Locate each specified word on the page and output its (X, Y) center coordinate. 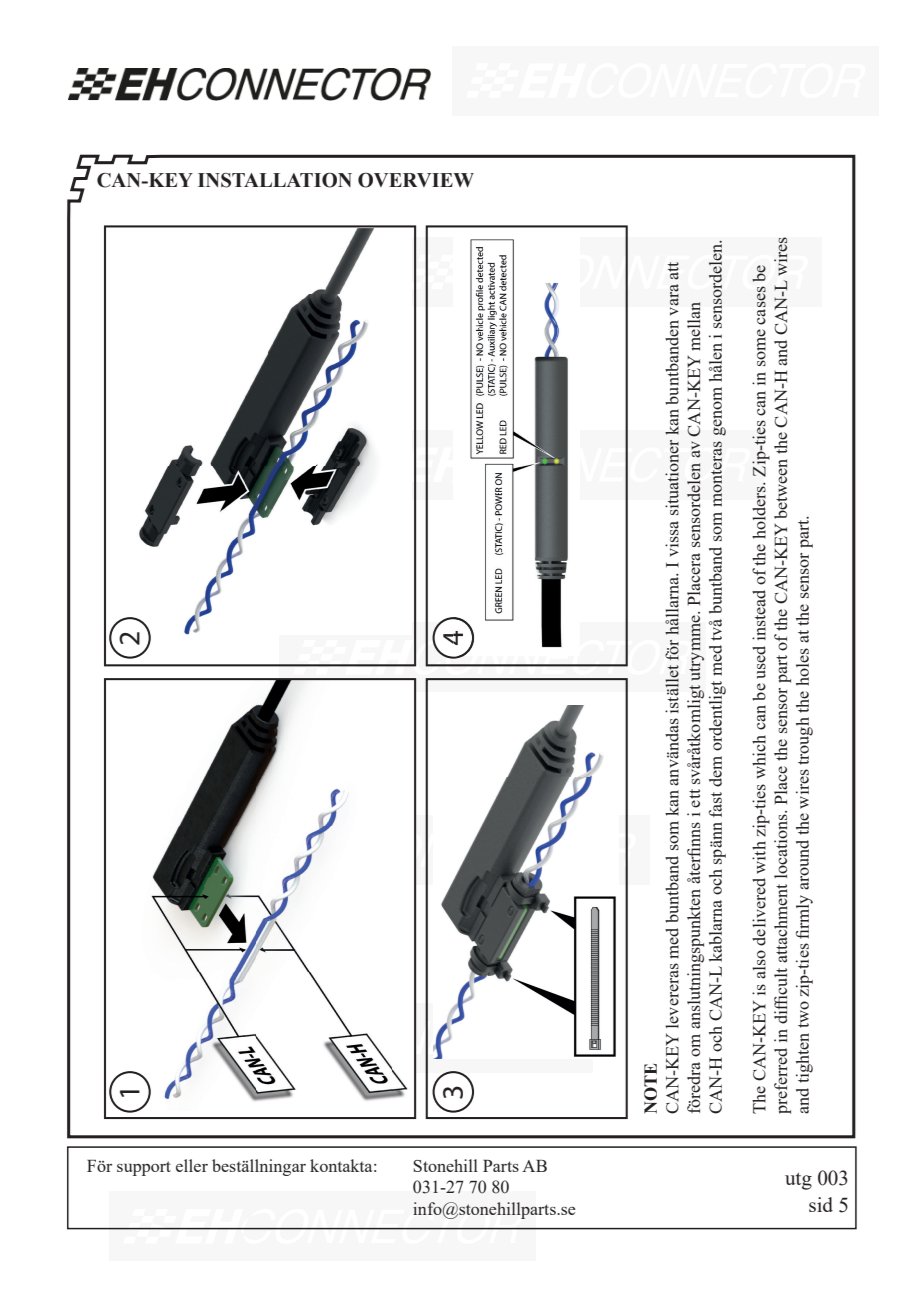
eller (192, 1165)
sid (821, 1204)
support (144, 1168)
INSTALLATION (275, 180)
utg (798, 1181)
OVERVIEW (416, 180)
